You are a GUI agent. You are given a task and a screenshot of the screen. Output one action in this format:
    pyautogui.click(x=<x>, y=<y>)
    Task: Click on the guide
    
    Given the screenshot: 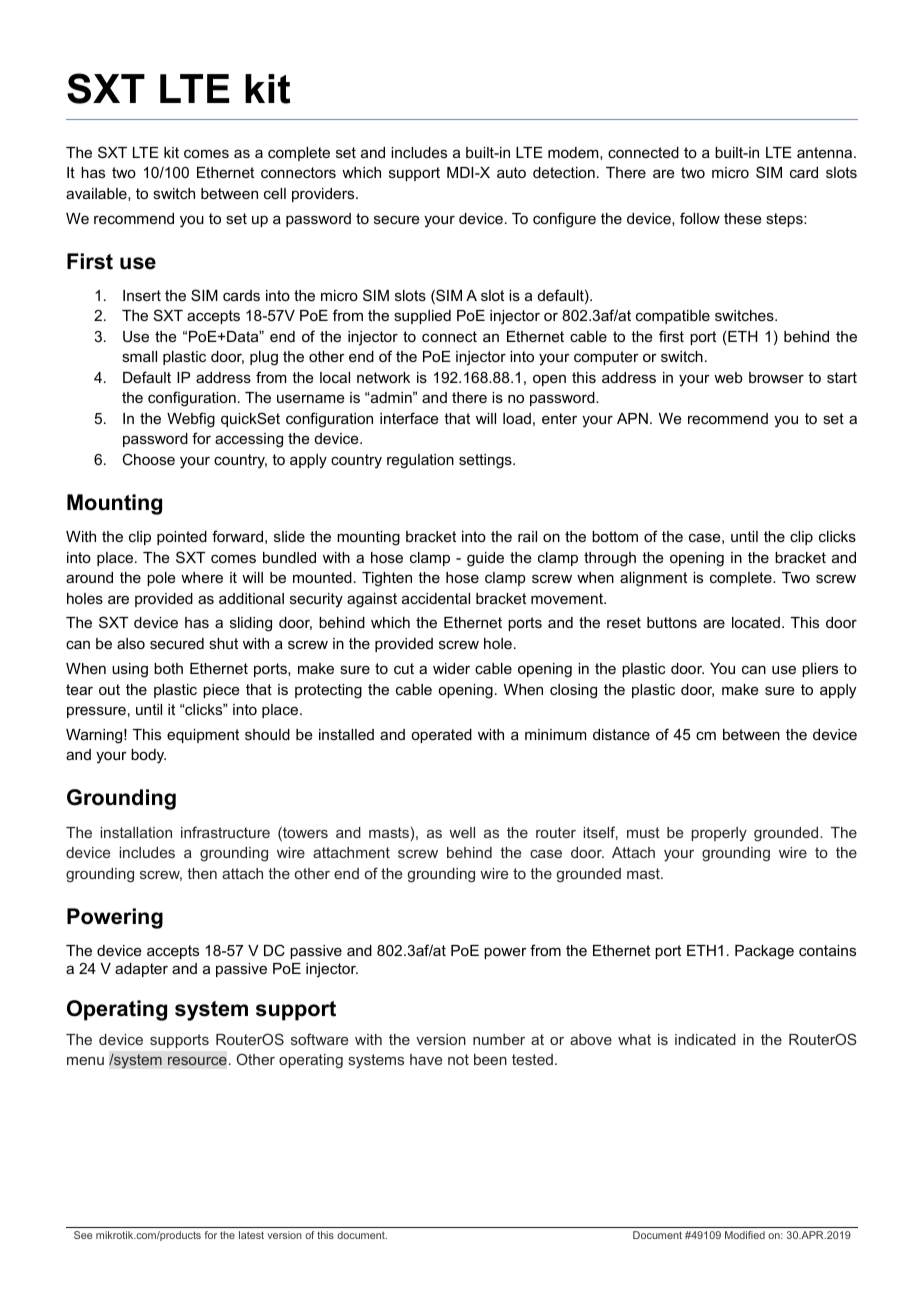 What is the action you would take?
    pyautogui.click(x=485, y=559)
